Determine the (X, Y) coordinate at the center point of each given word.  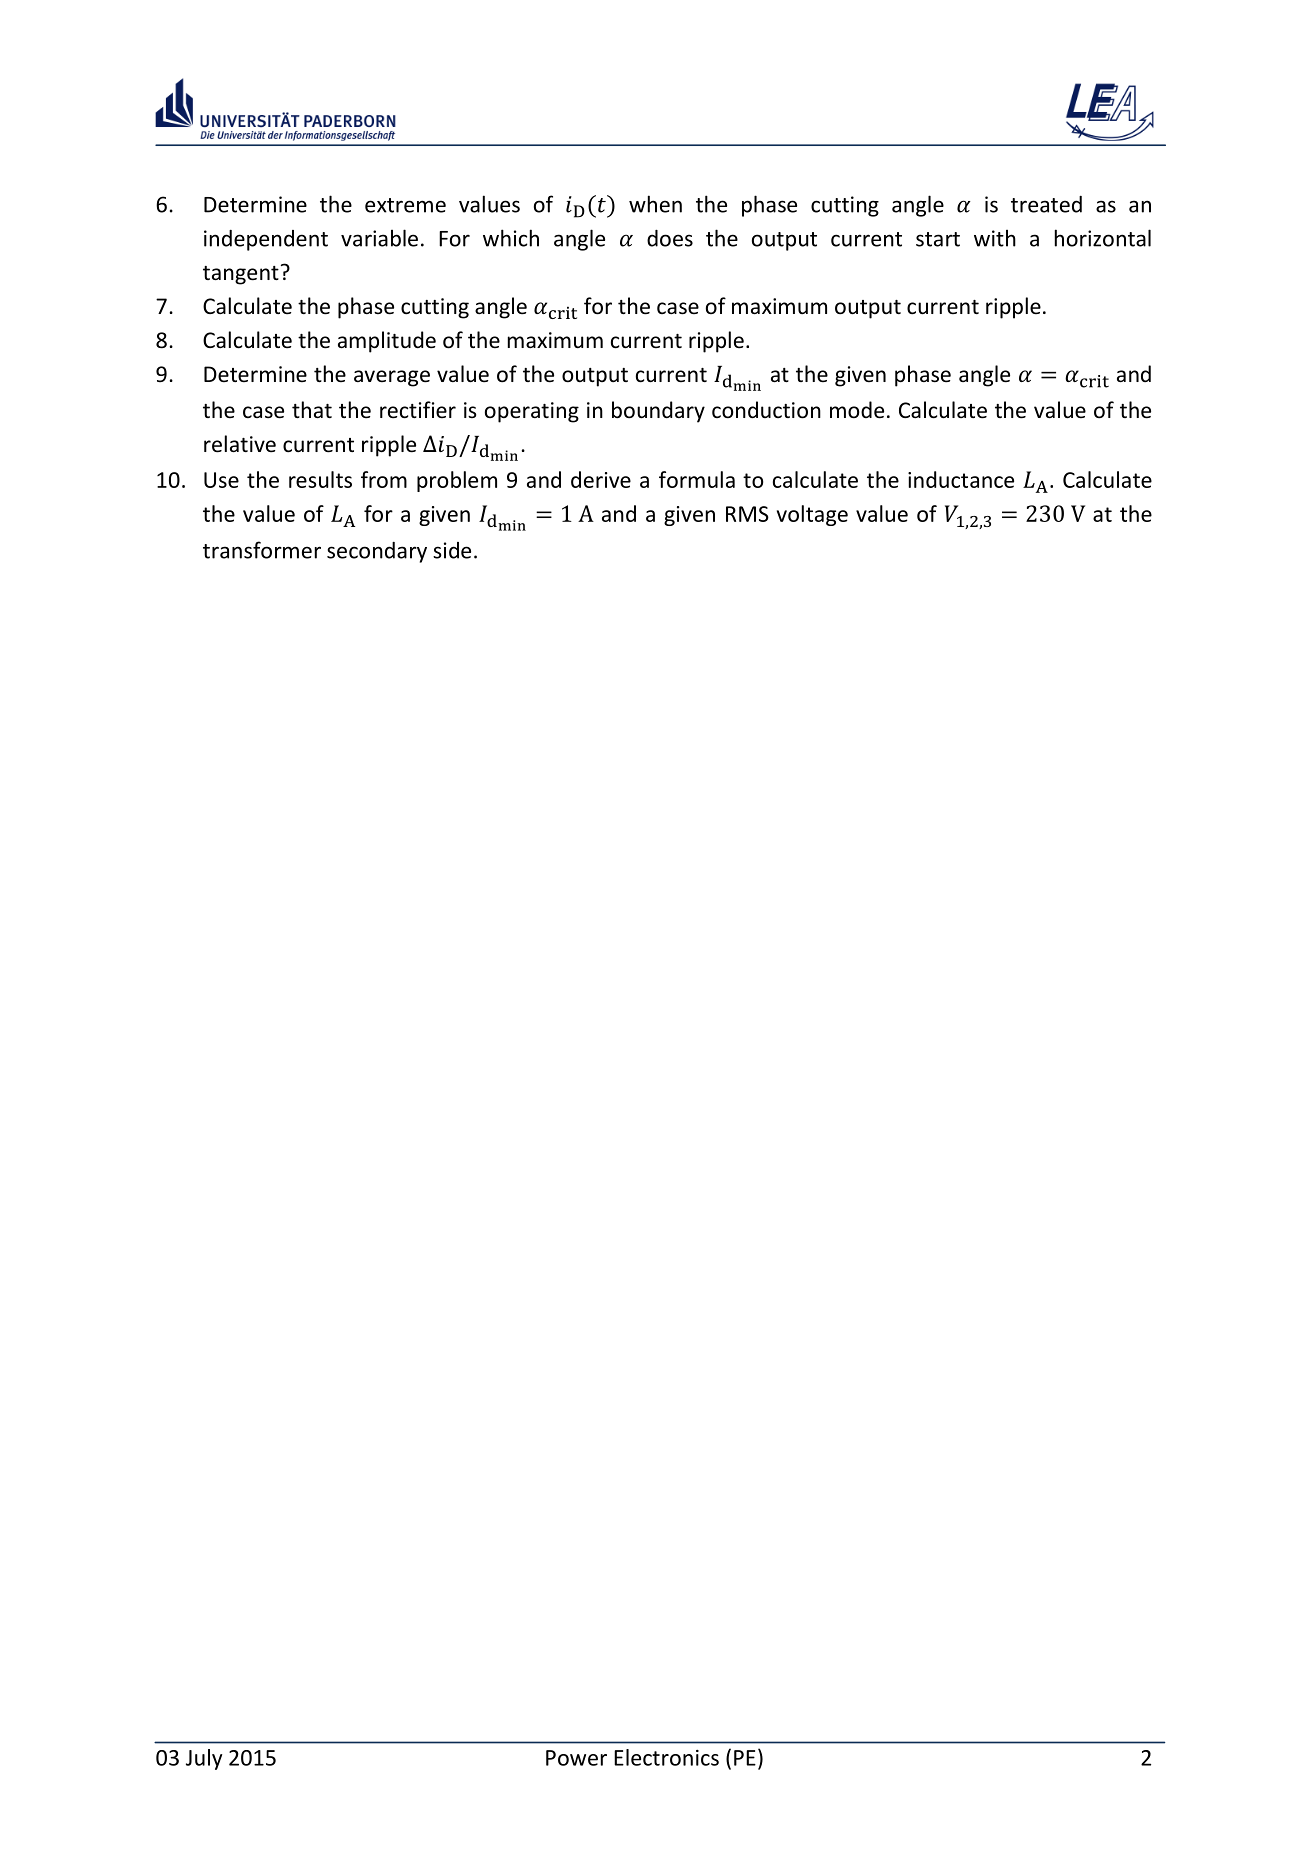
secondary (377, 552)
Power (576, 1758)
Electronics (666, 1757)
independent (266, 240)
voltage (812, 515)
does (670, 238)
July (204, 1759)
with (995, 238)
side (452, 550)
